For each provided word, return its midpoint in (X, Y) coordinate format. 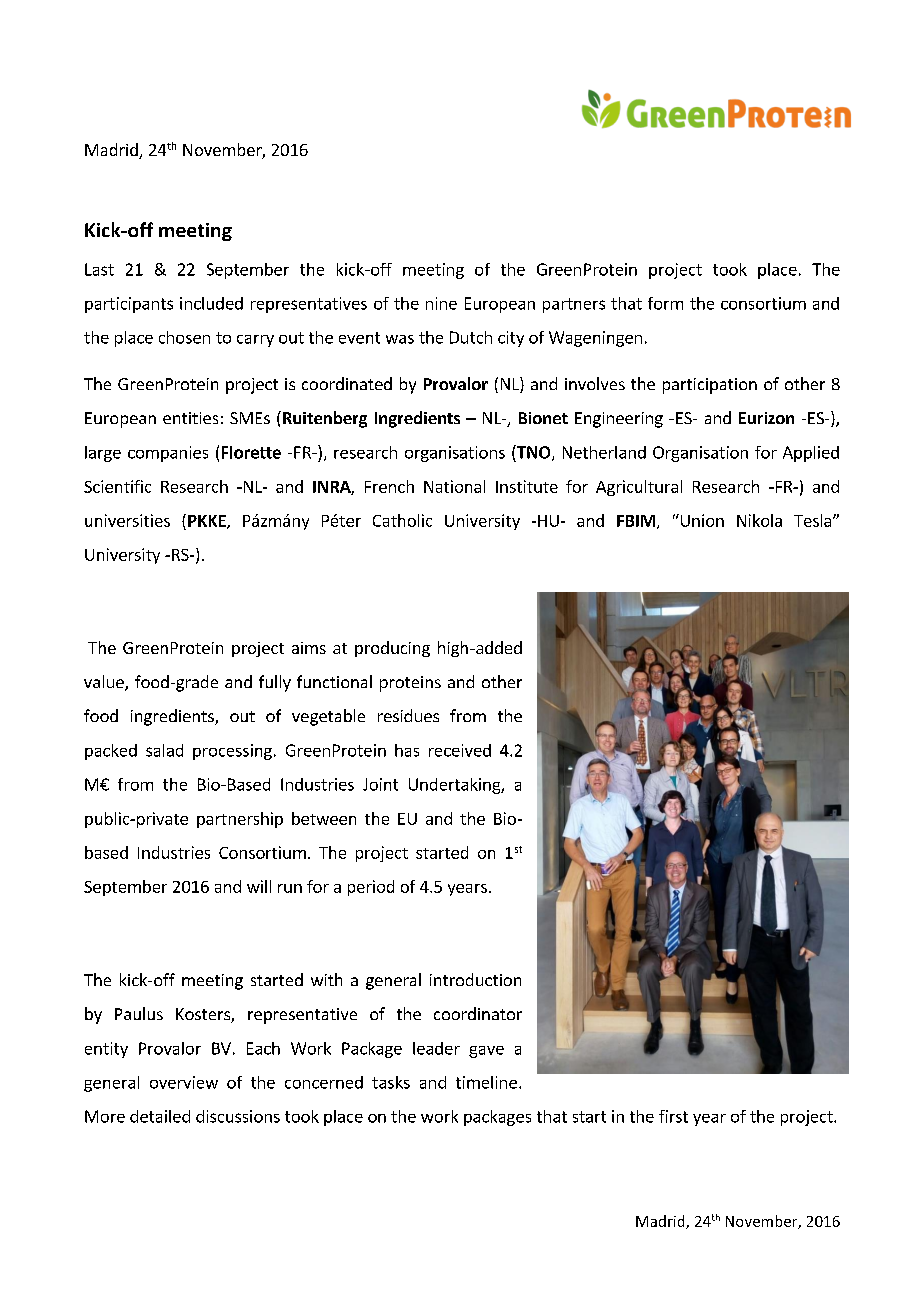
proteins (410, 684)
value (105, 683)
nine (441, 303)
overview (184, 1082)
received (460, 750)
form (665, 303)
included (211, 303)
